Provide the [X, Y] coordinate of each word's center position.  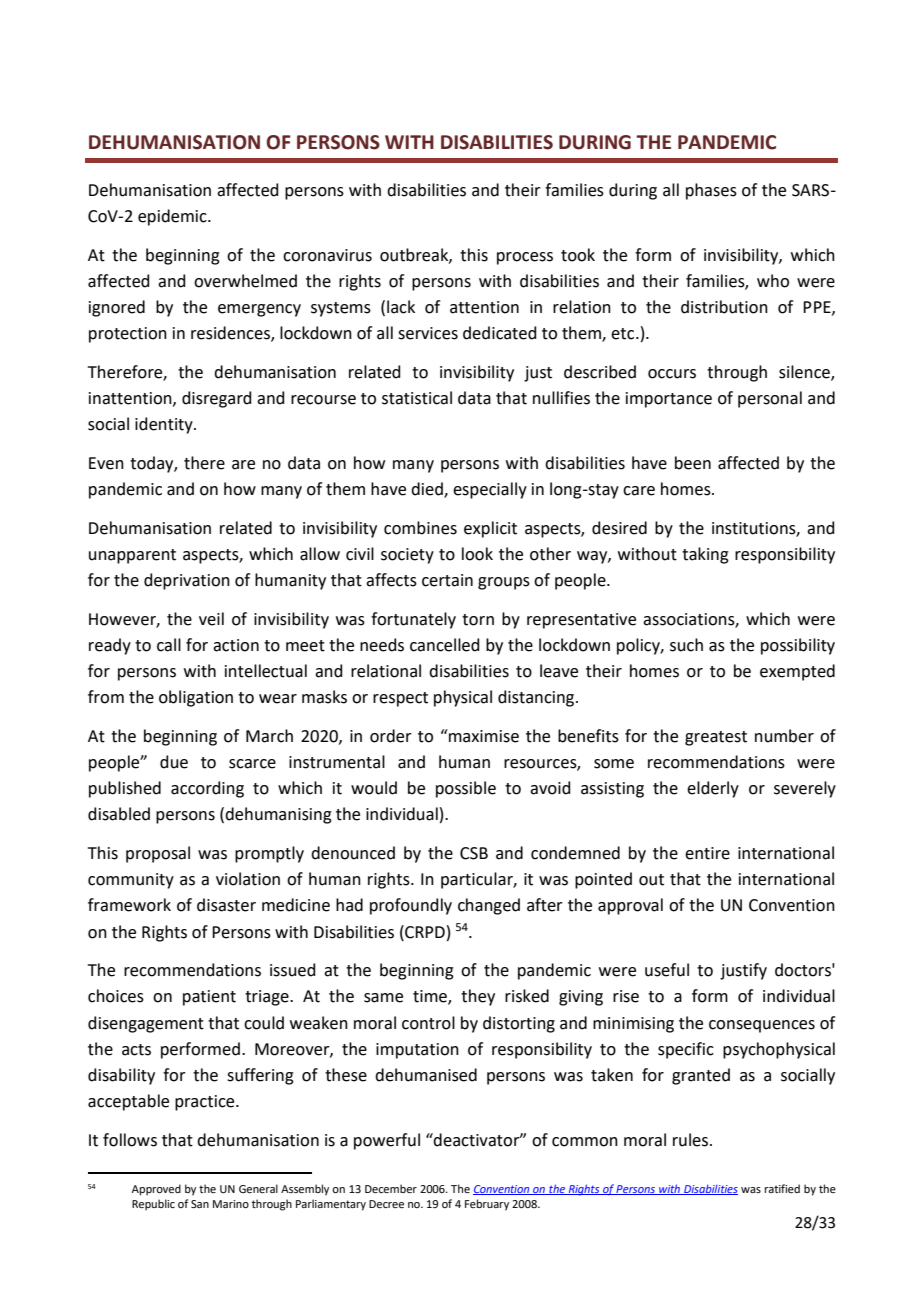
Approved [156, 1190]
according [207, 789]
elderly [713, 789]
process [525, 258]
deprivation [187, 581]
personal [770, 399]
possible [466, 789]
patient [209, 998]
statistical [417, 398]
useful [667, 970]
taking [705, 555]
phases [711, 191]
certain [447, 580]
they [478, 997]
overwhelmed [245, 281]
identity [165, 425]
